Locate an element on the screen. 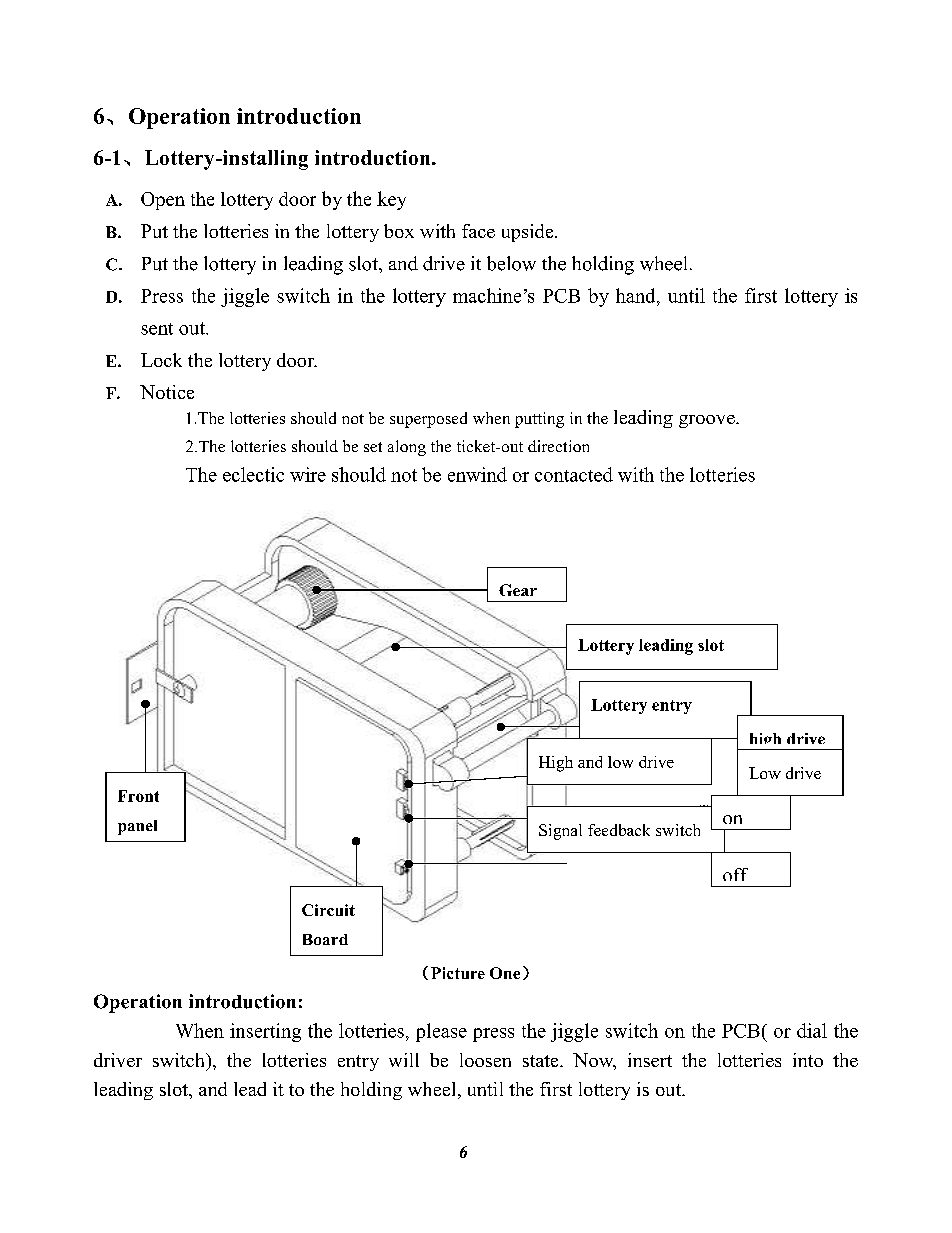 The height and width of the screenshot is (1233, 952). Front is located at coordinates (138, 796).
